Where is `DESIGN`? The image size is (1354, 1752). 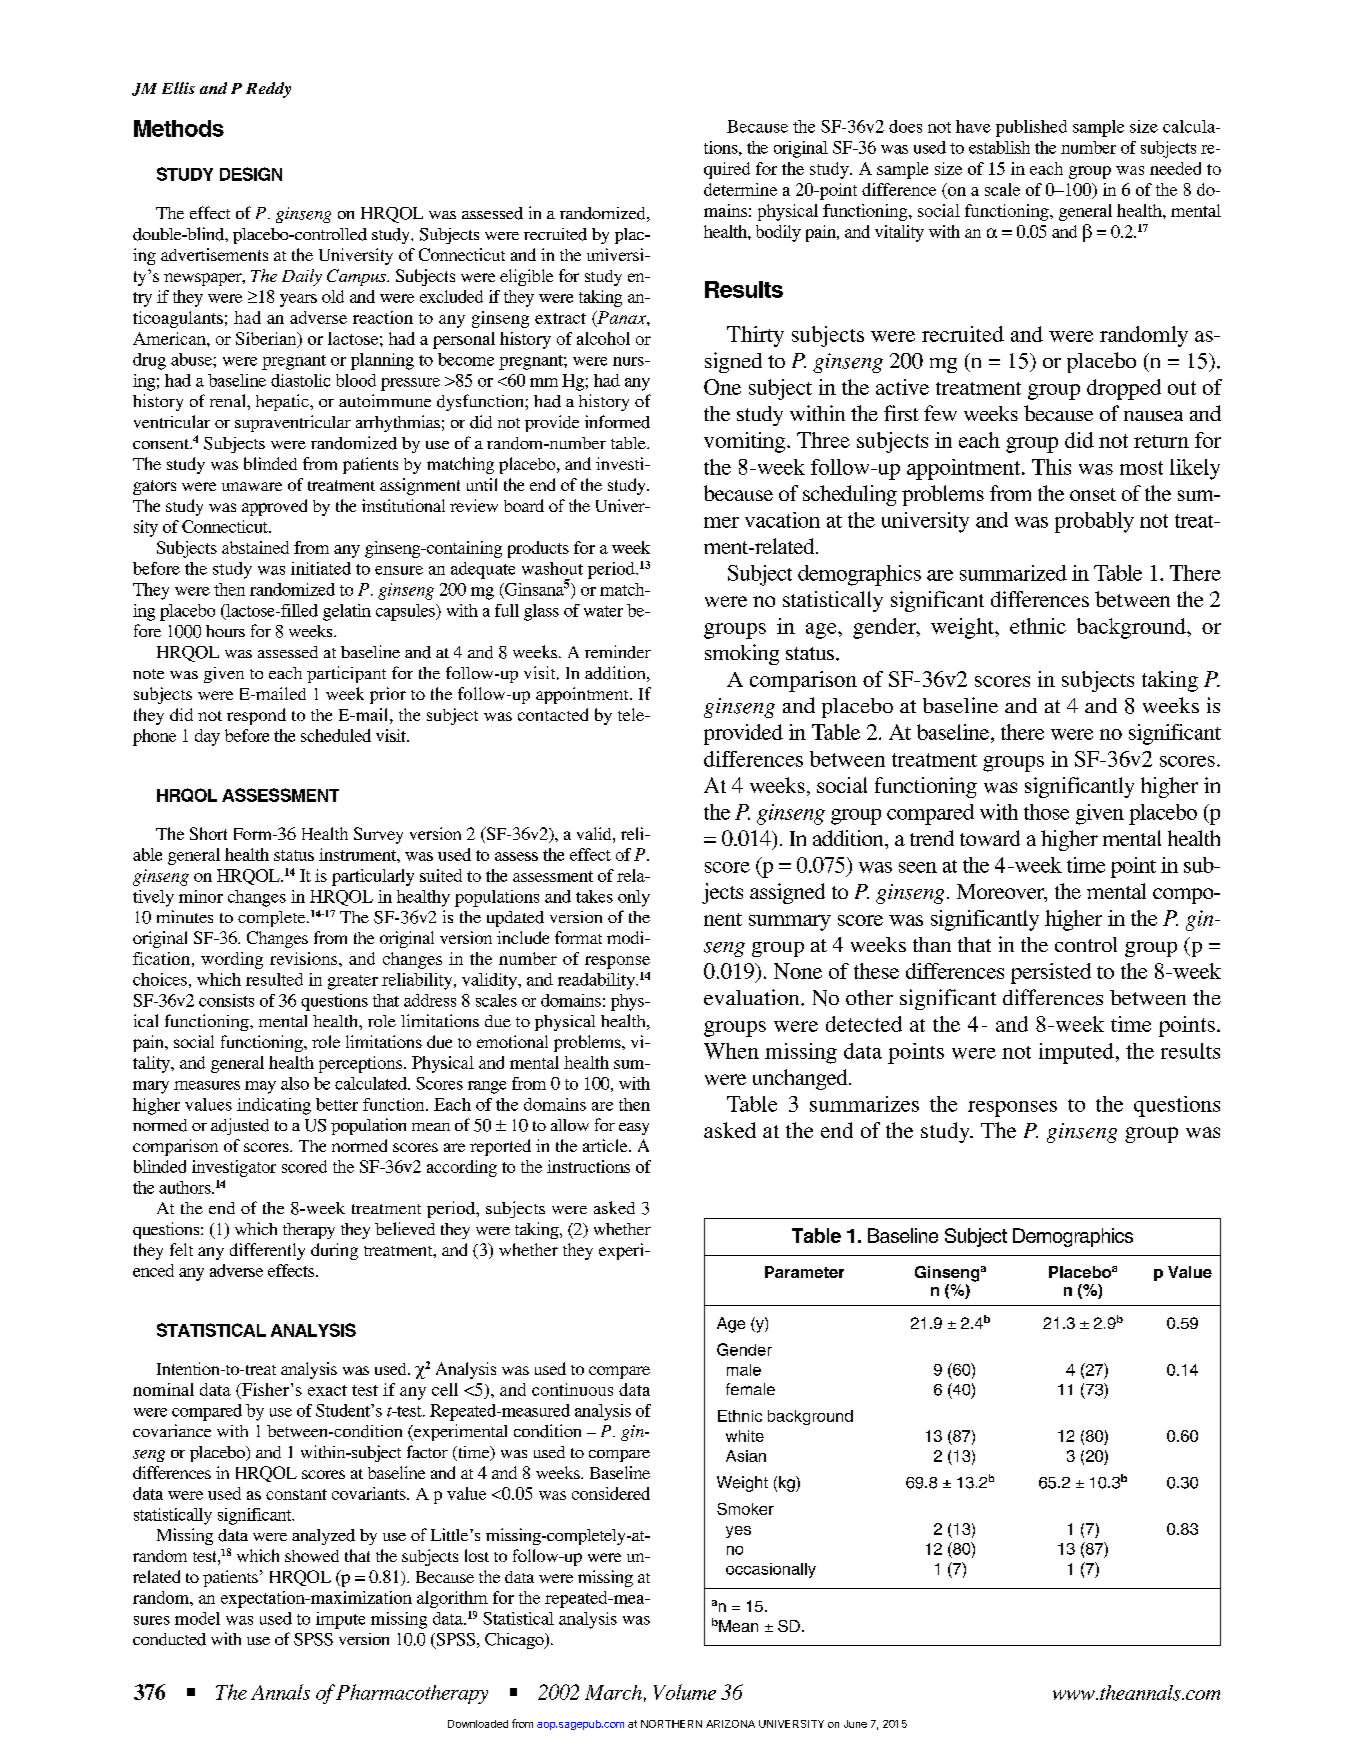
DESIGN is located at coordinates (251, 174).
